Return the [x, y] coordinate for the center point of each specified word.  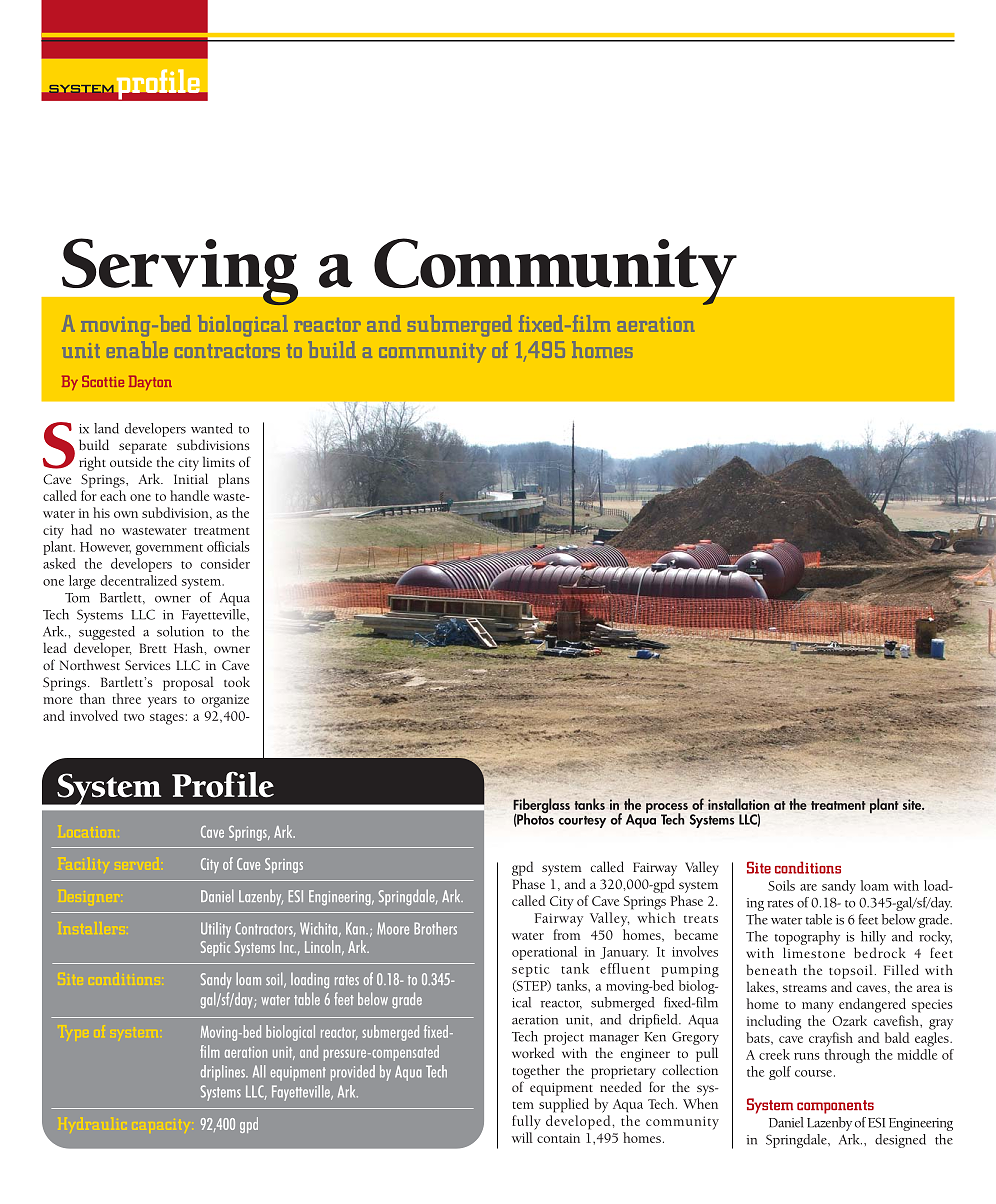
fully [526, 1122]
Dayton [150, 383]
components [835, 1107]
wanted [212, 428]
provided [353, 1073]
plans [234, 480]
